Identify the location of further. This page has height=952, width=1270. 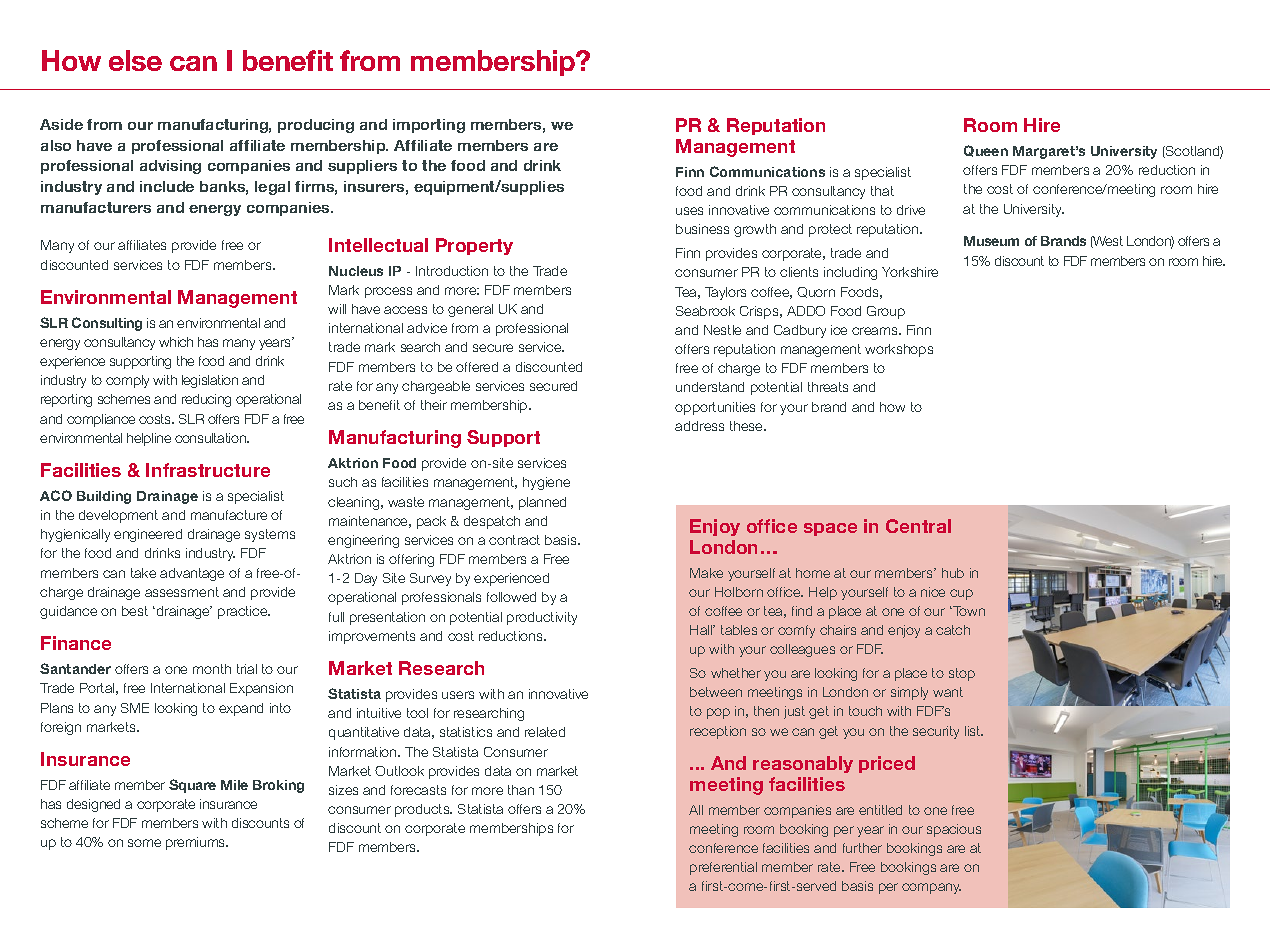
(862, 848).
